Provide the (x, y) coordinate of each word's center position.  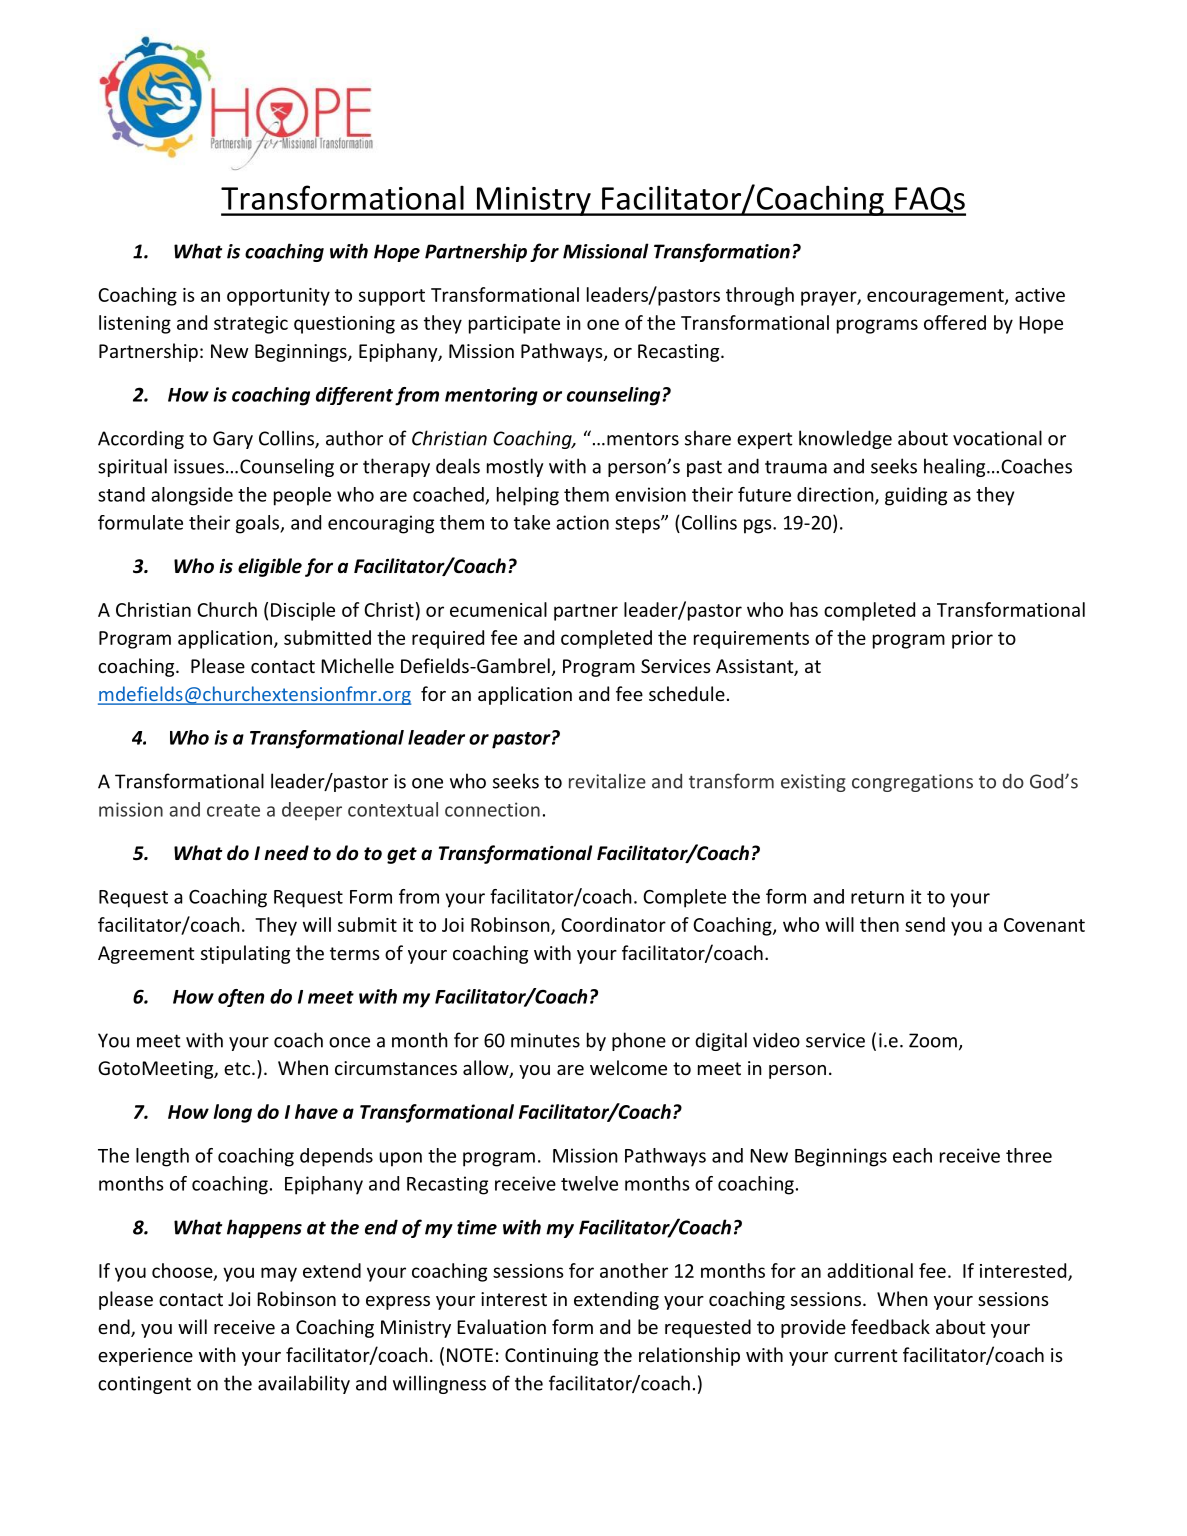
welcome (628, 1067)
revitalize (607, 781)
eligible (270, 567)
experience (145, 1357)
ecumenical (498, 609)
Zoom (933, 1040)
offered (955, 322)
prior (972, 640)
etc (238, 1068)
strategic (251, 325)
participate (514, 325)
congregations (912, 783)
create (233, 810)
